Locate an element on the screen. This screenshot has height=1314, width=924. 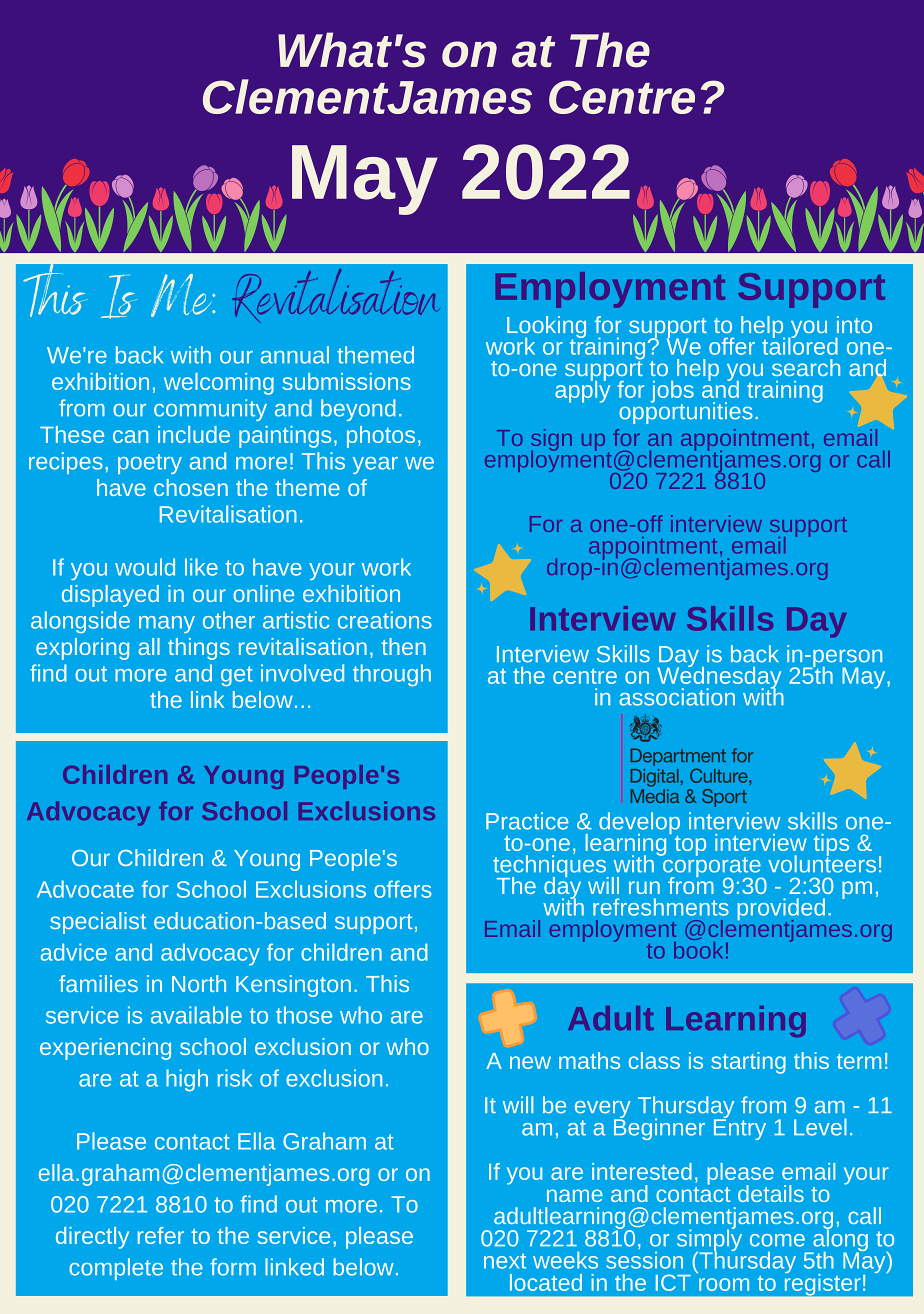
refer is located at coordinates (161, 1235).
